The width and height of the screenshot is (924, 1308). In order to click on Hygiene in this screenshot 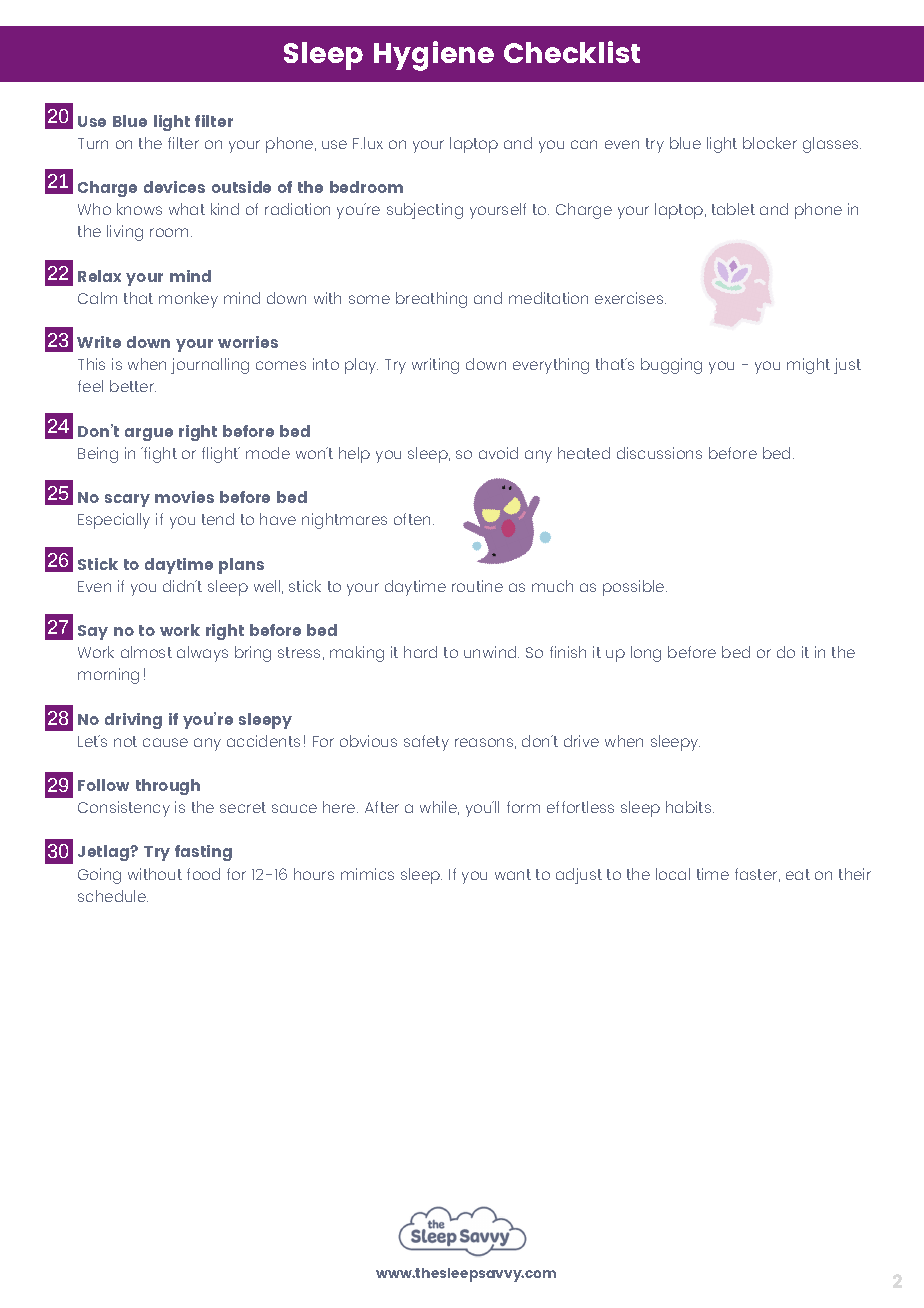, I will do `click(434, 56)`.
